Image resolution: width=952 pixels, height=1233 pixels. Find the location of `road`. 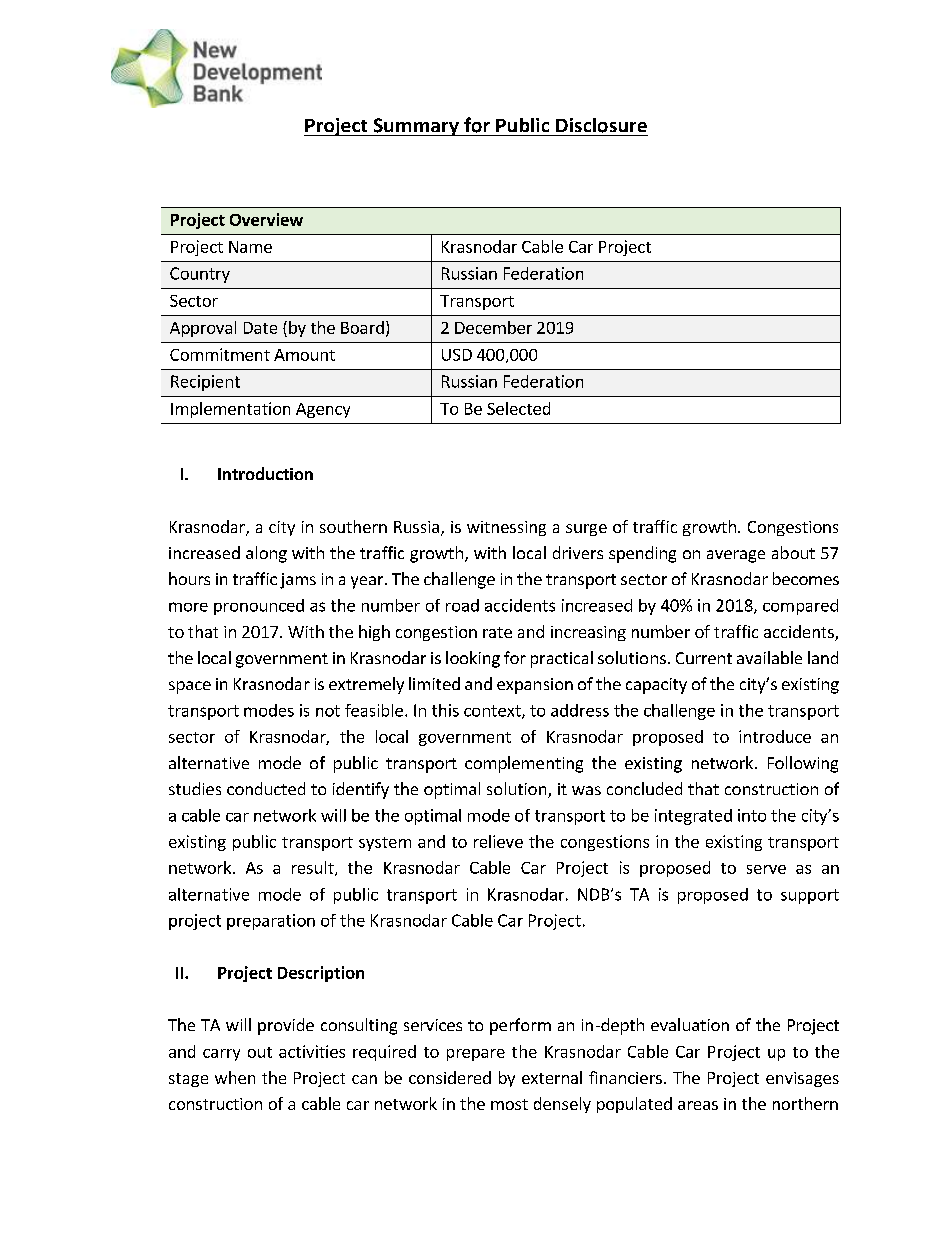

road is located at coordinates (462, 605).
